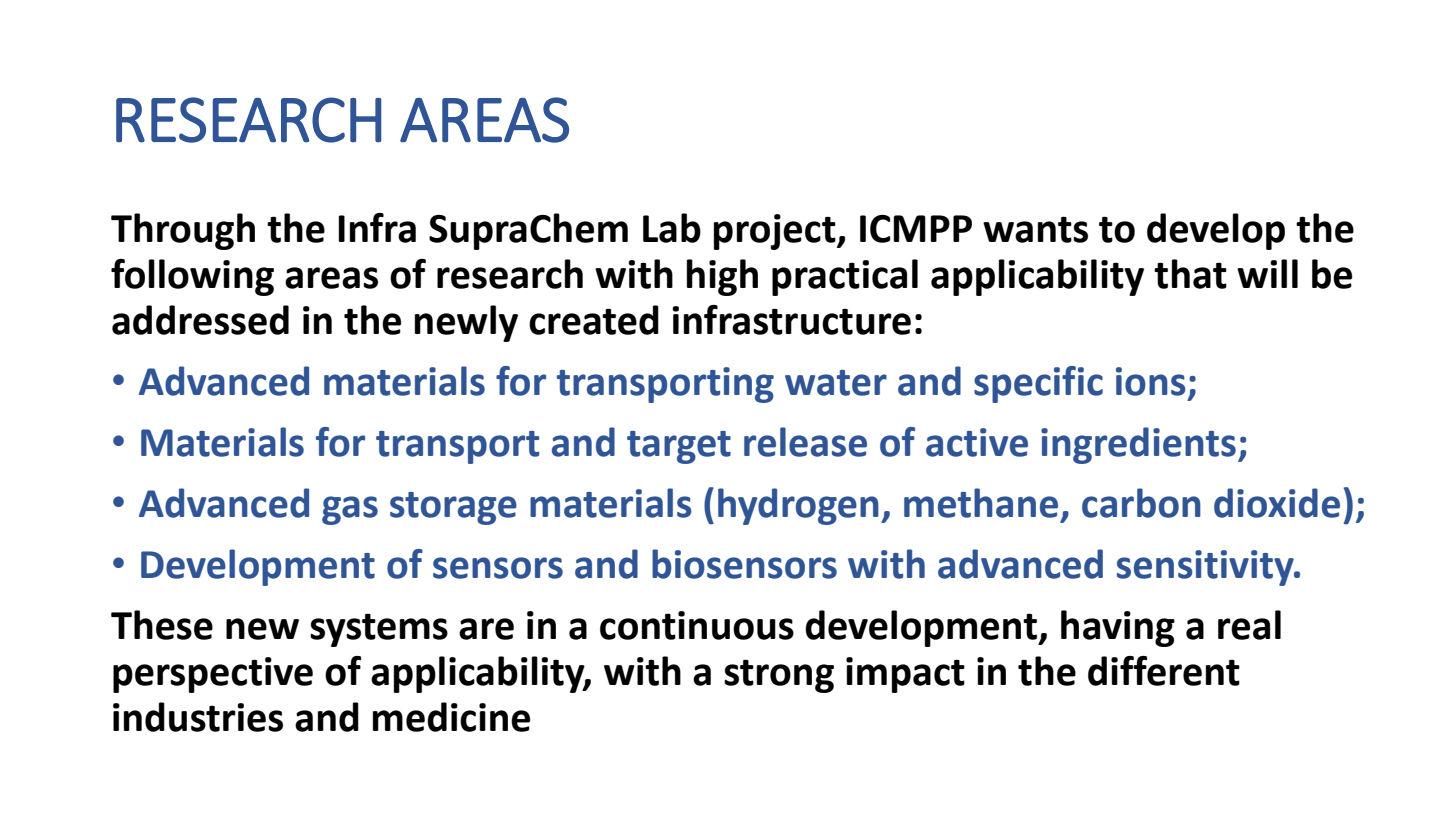  Describe the element at coordinates (198, 717) in the screenshot. I see `industries` at that location.
